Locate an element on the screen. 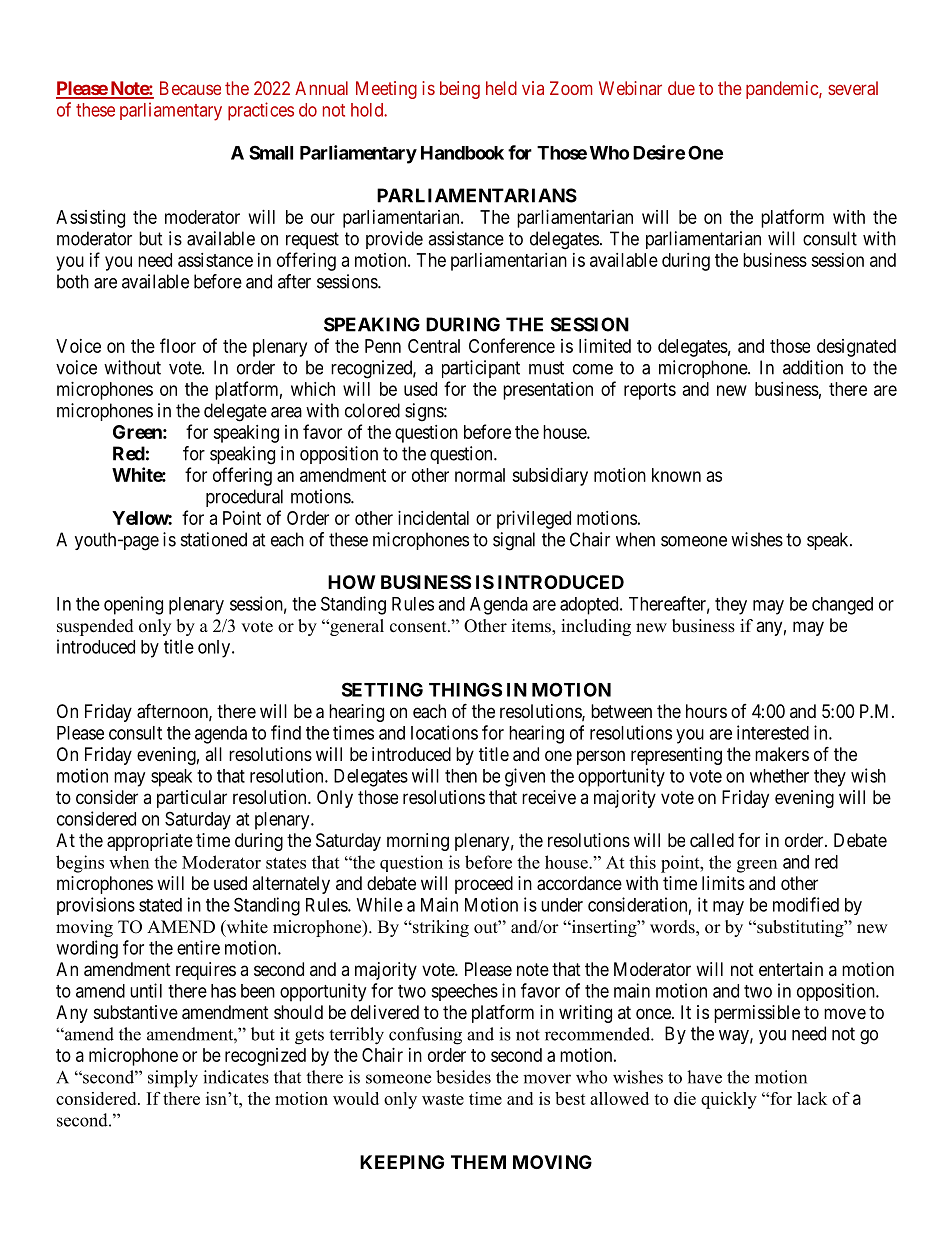 The width and height of the screenshot is (952, 1233). Because is located at coordinates (190, 88).
